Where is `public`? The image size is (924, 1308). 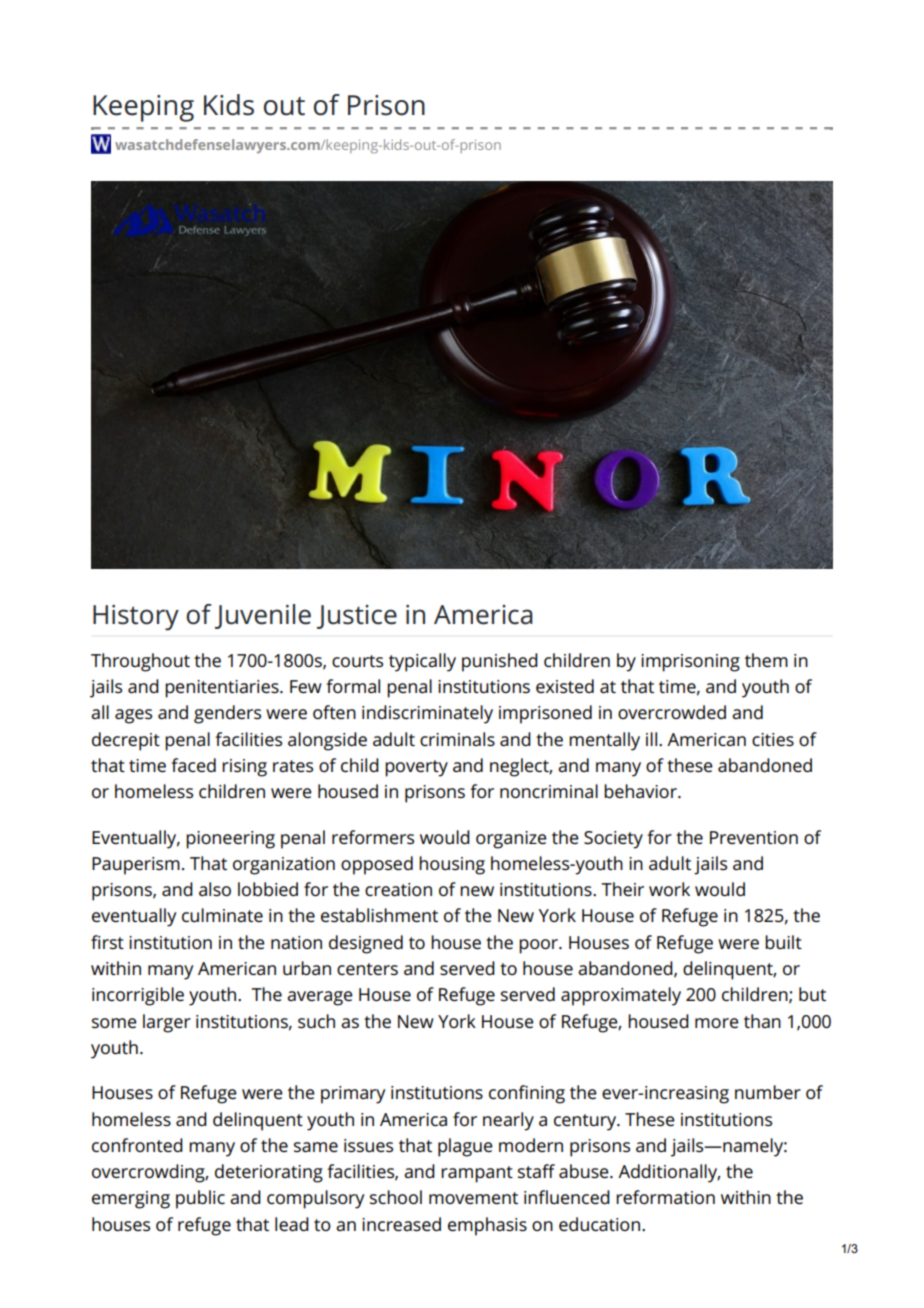 public is located at coordinates (200, 1199).
